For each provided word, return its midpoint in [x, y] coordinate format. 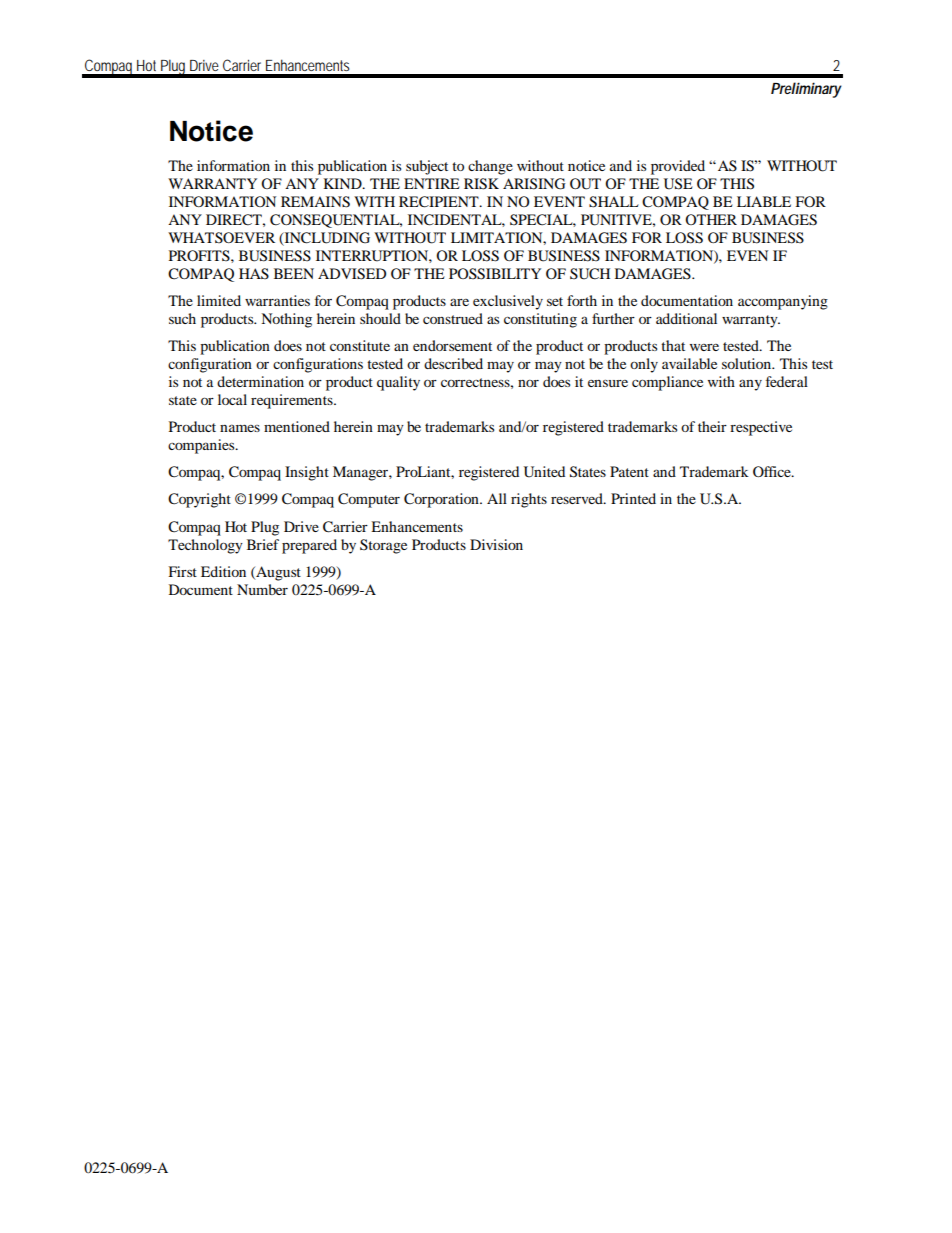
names [240, 428]
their [712, 426]
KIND [344, 183]
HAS [254, 274]
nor [528, 383]
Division [496, 544]
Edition [223, 571]
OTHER [711, 219]
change [490, 167]
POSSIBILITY [495, 274]
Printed [633, 498]
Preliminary [806, 90]
